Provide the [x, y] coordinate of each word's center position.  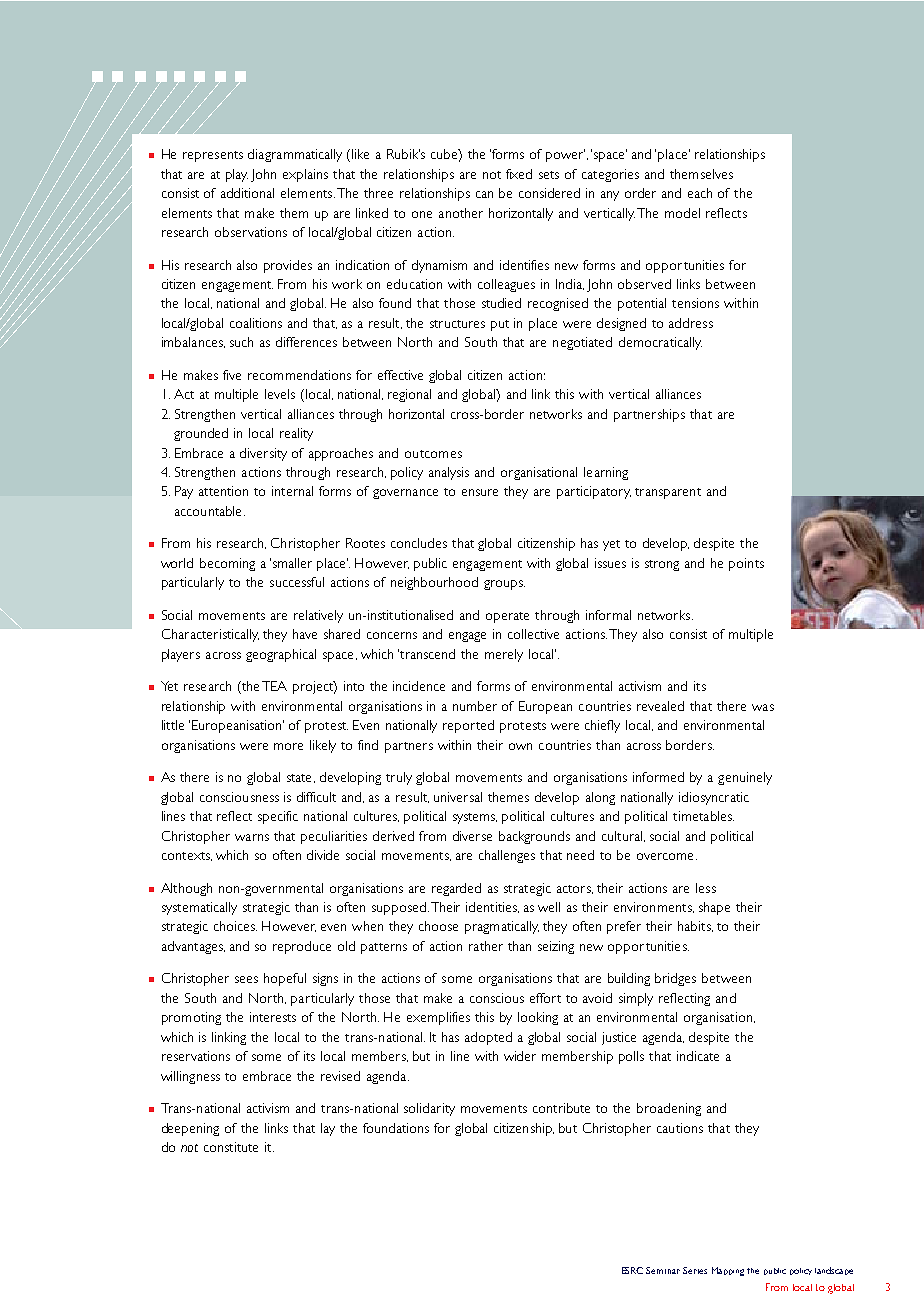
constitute [231, 1147]
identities [492, 907]
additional [247, 193]
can [484, 194]
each [700, 193]
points [746, 564]
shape [714, 908]
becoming [227, 564]
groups [504, 585]
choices [235, 926]
